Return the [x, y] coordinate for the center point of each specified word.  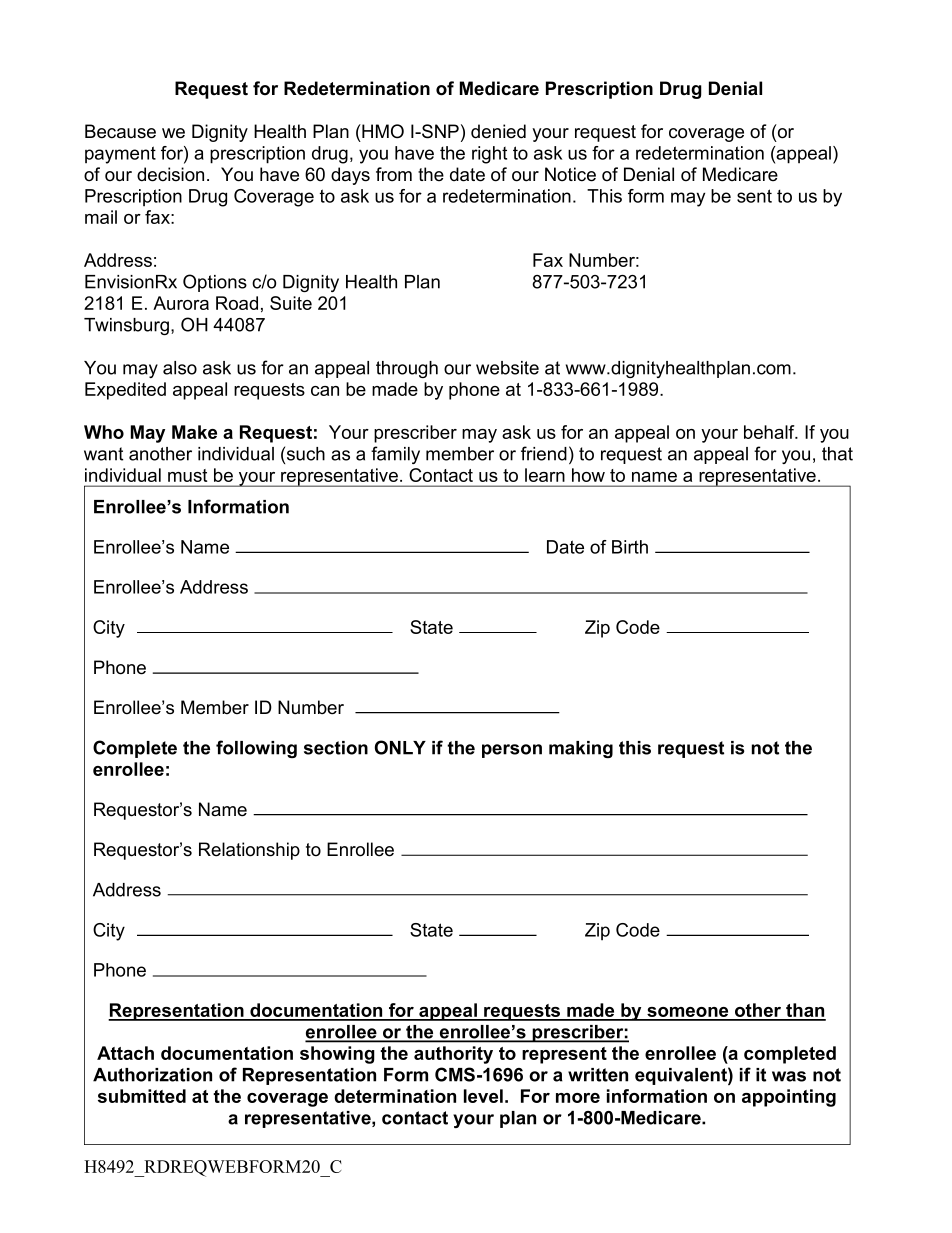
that [837, 454]
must [187, 475]
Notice [570, 174]
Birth [630, 547]
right [489, 155]
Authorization [152, 1075]
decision [170, 174]
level [483, 1096]
